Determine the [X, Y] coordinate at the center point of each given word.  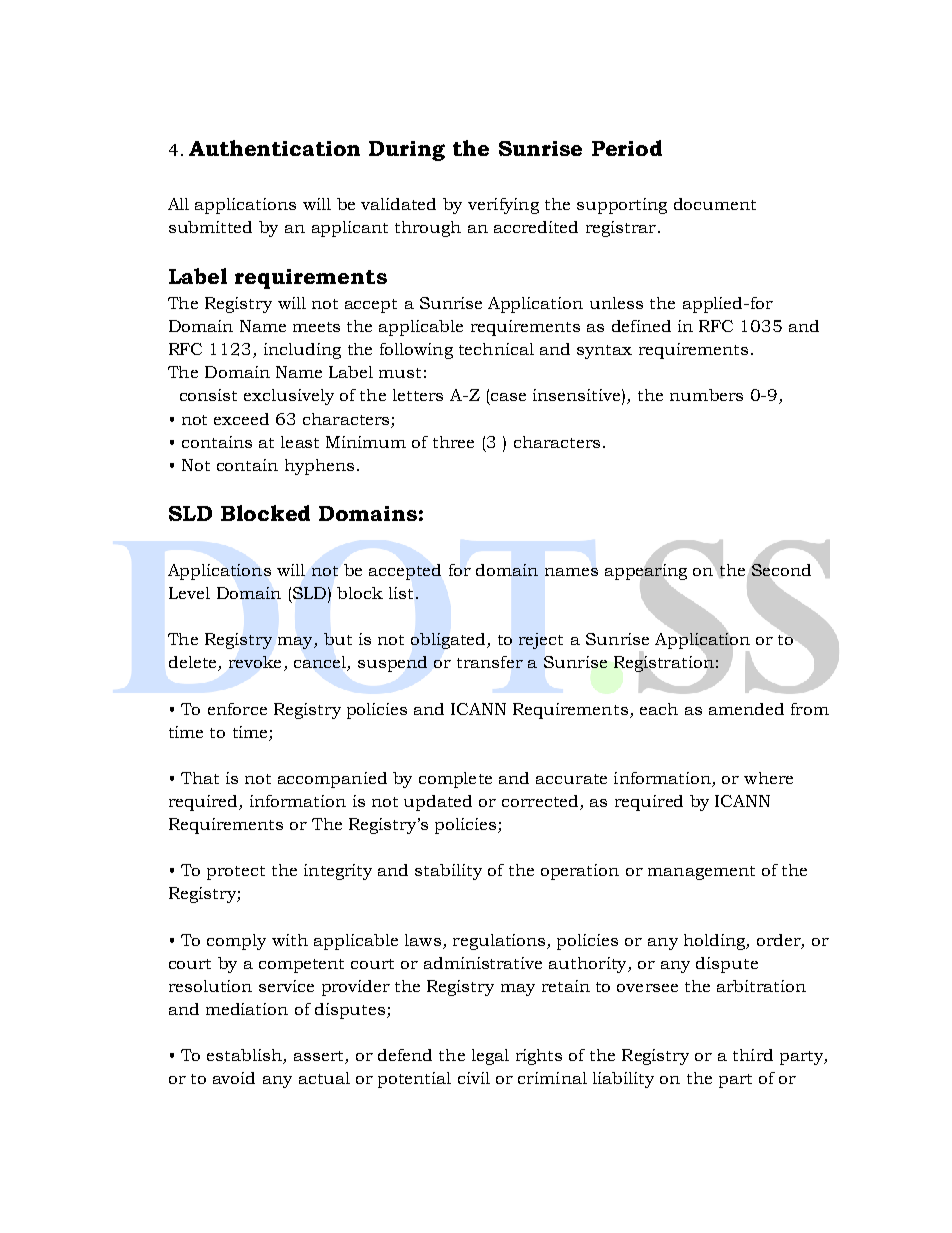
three [453, 442]
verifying [503, 206]
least [300, 442]
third [753, 1055]
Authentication [274, 148]
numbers [706, 395]
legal [490, 1057]
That [200, 778]
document [715, 204]
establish [245, 1056]
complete [455, 780]
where [768, 778]
